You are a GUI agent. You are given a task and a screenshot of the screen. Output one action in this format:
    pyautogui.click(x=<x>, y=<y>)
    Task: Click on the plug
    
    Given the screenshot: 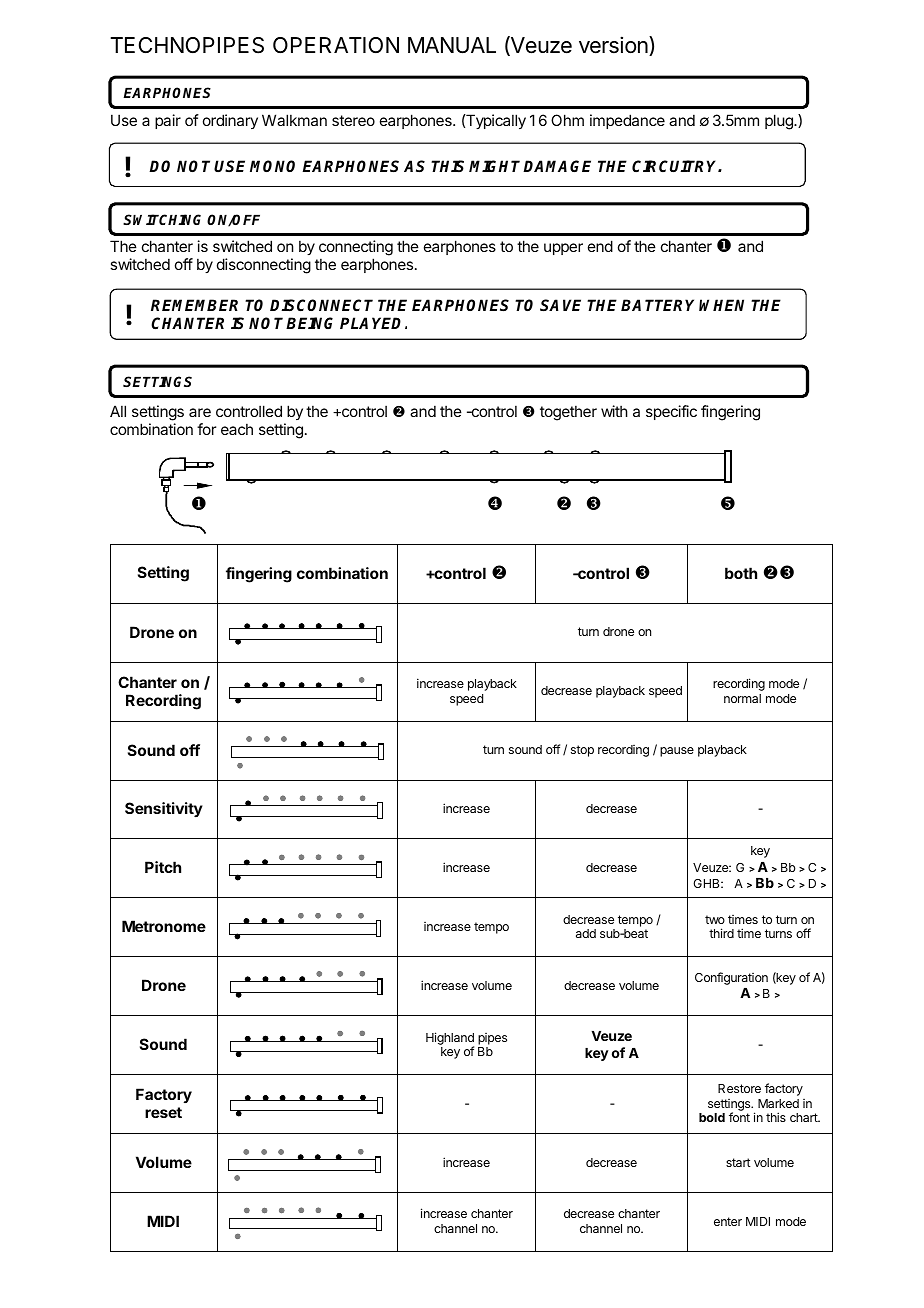 What is the action you would take?
    pyautogui.click(x=780, y=122)
